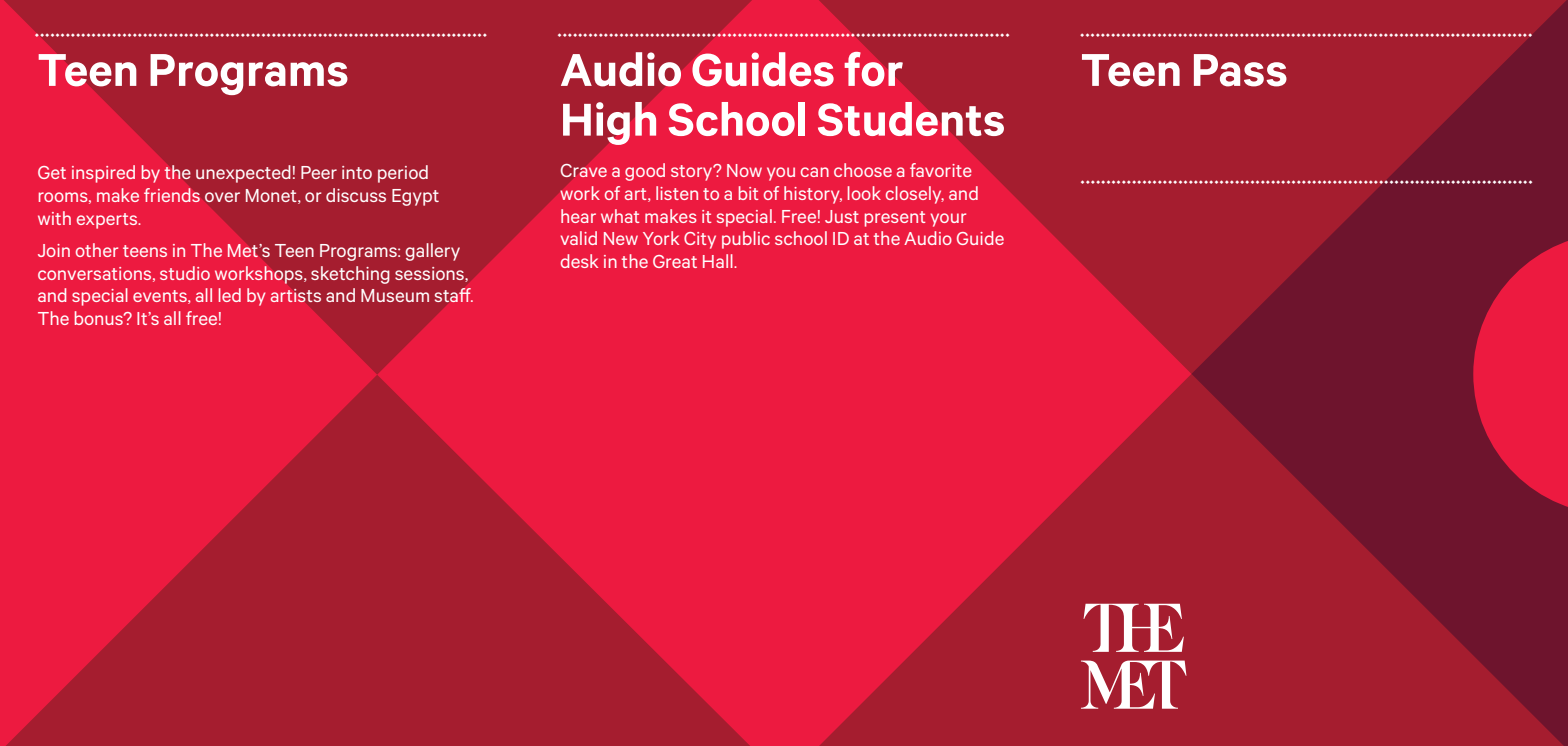 The height and width of the screenshot is (746, 1568). I want to click on Pass, so click(1240, 70).
